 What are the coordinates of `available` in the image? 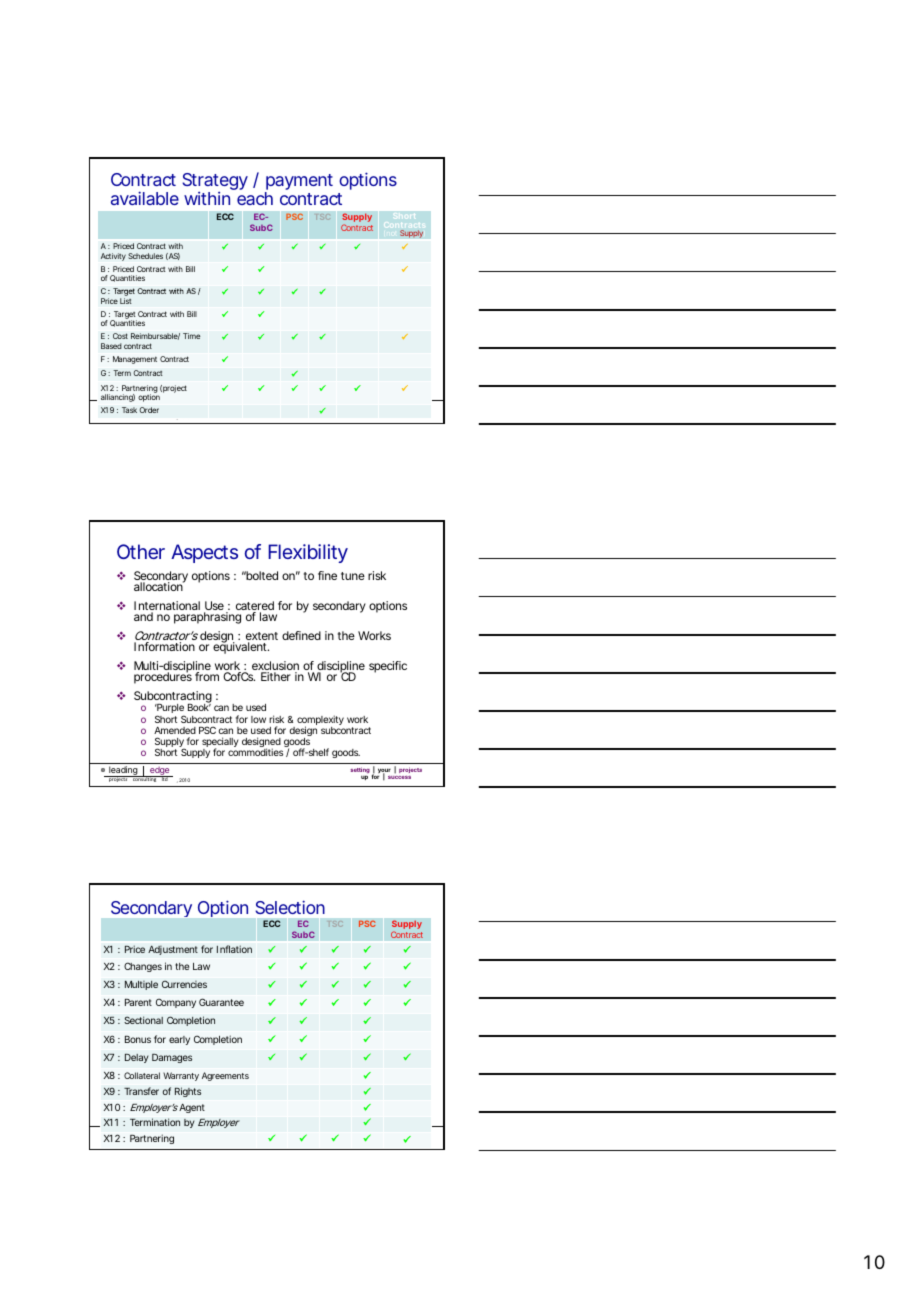 It's located at (145, 198).
